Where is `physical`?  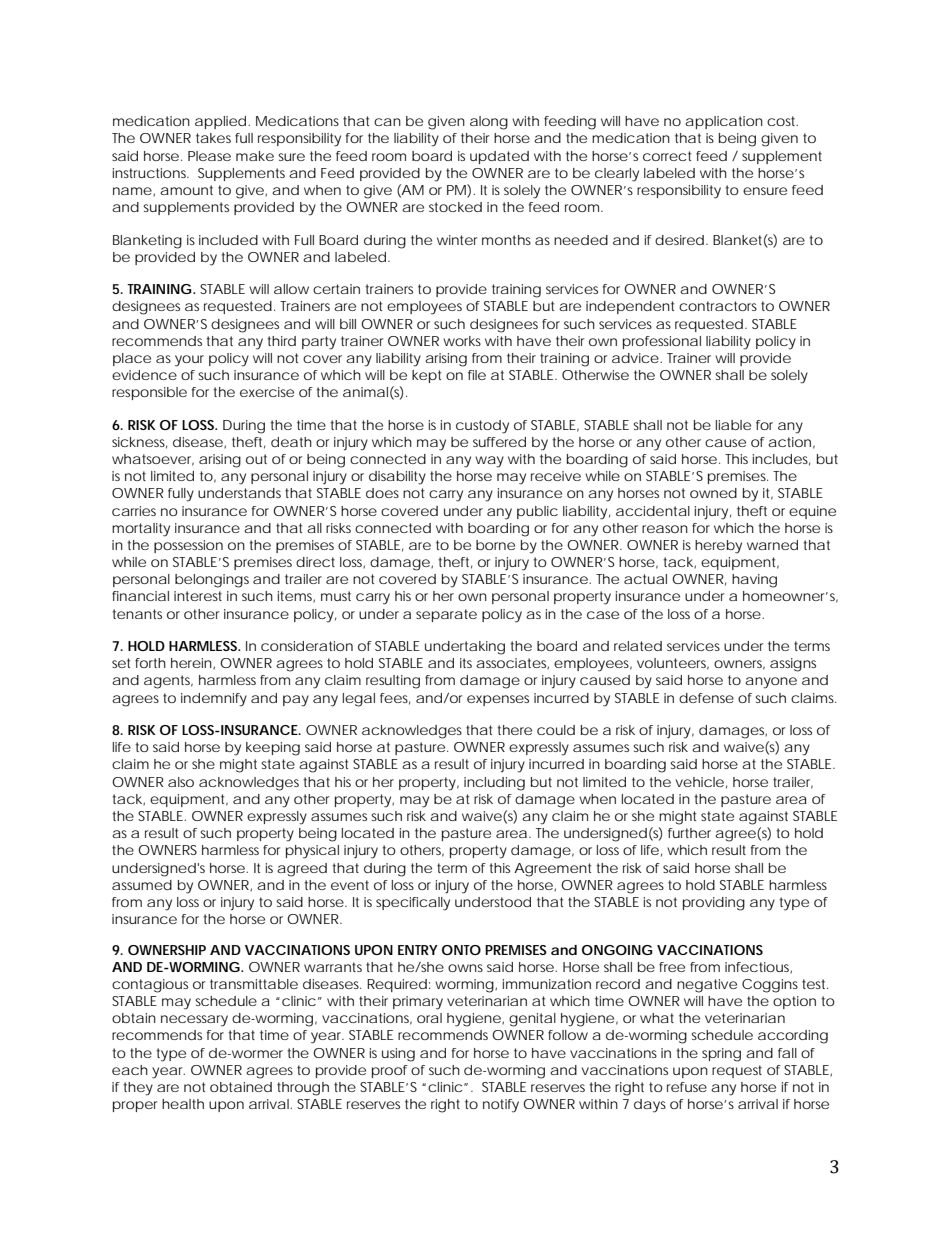
physical is located at coordinates (312, 852).
